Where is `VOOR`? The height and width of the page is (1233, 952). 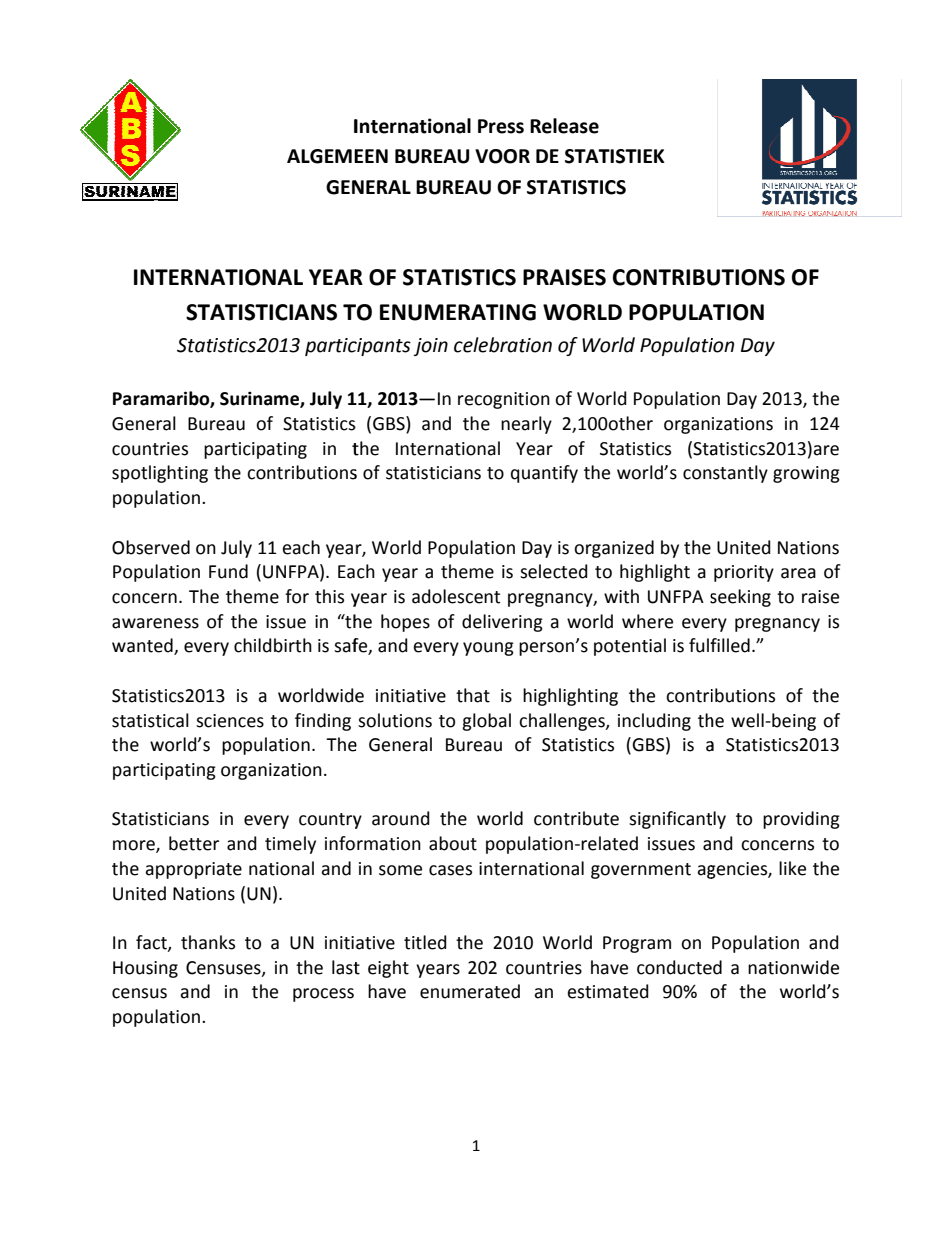 VOOR is located at coordinates (502, 156).
